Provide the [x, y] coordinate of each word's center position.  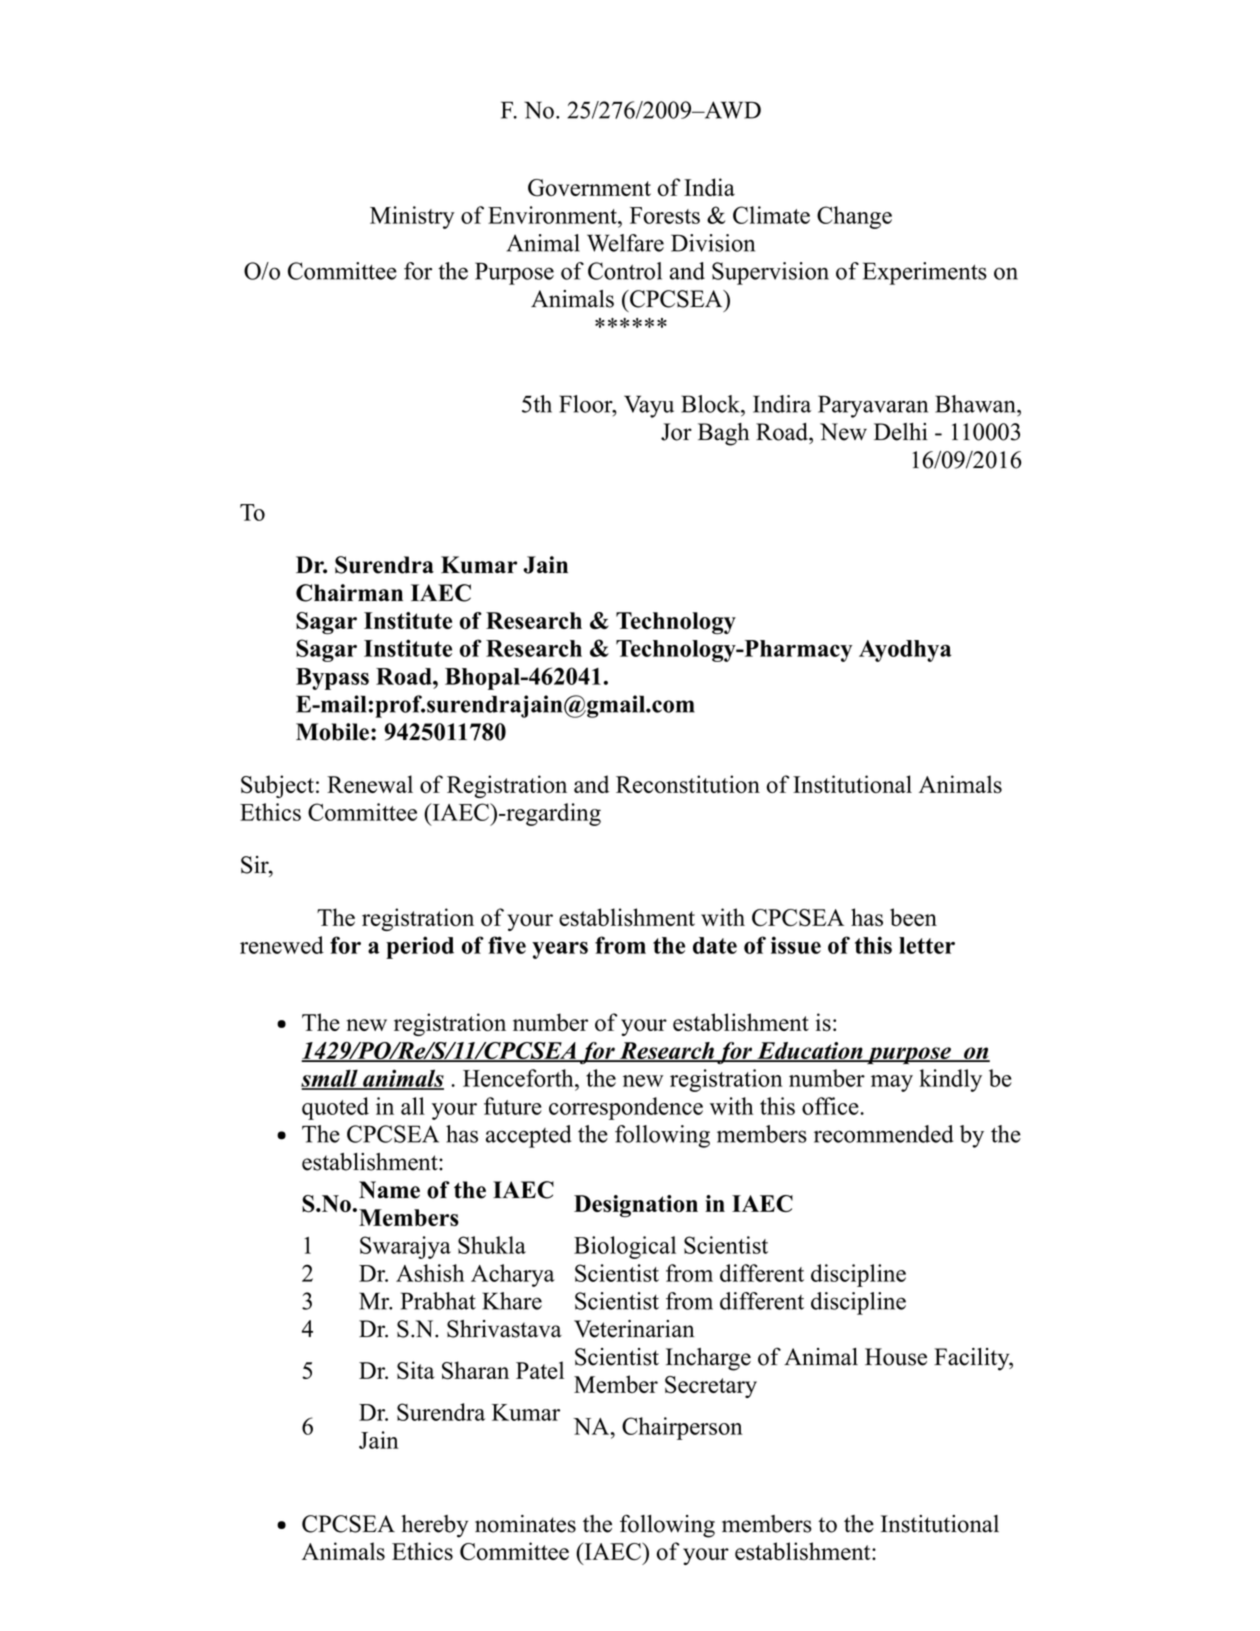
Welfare [625, 243]
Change [854, 217]
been [913, 917]
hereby [434, 1526]
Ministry [412, 217]
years [560, 950]
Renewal [370, 784]
